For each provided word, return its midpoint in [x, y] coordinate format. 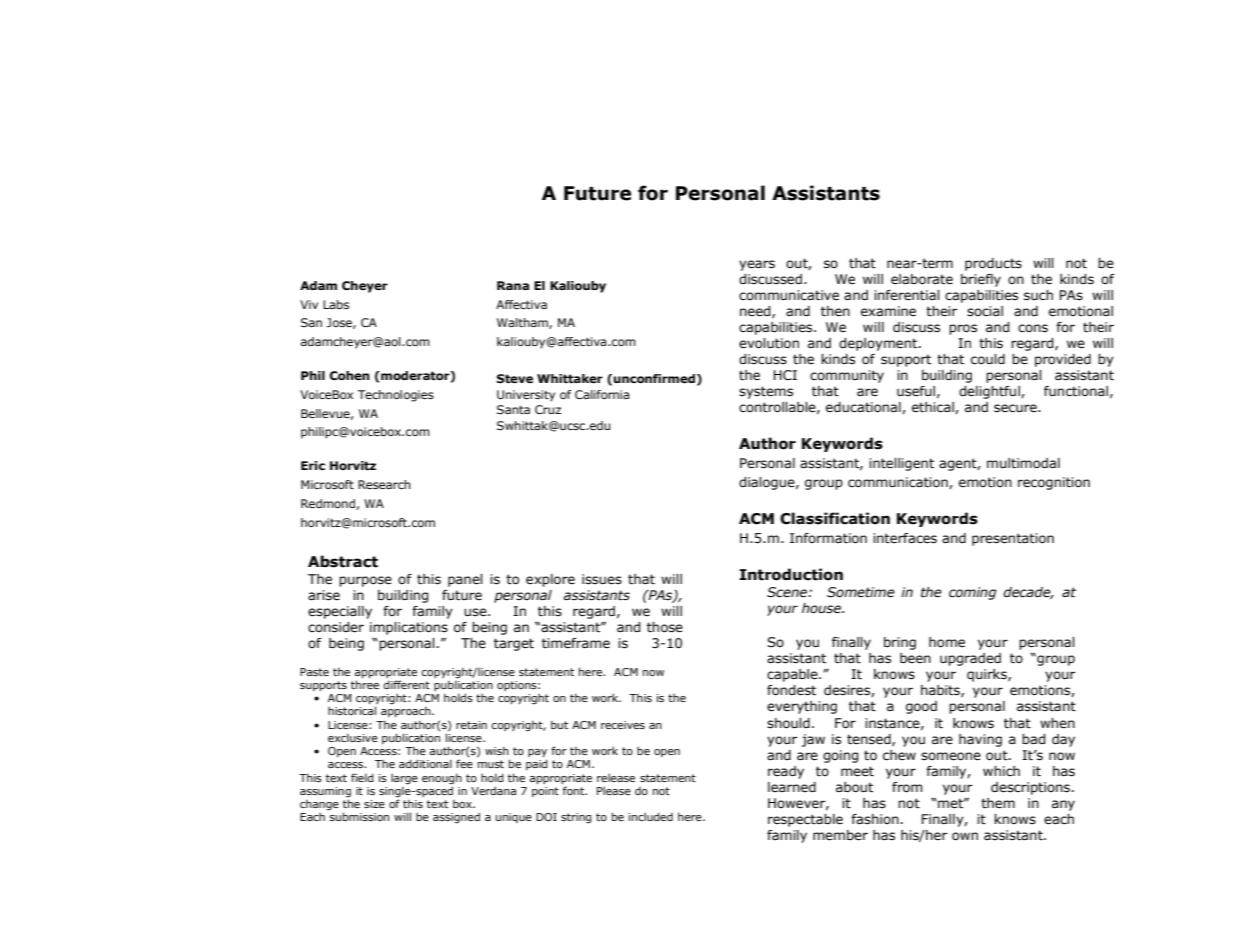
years [757, 265]
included [651, 816]
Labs [336, 304]
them [998, 803]
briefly [981, 280]
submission [359, 816]
